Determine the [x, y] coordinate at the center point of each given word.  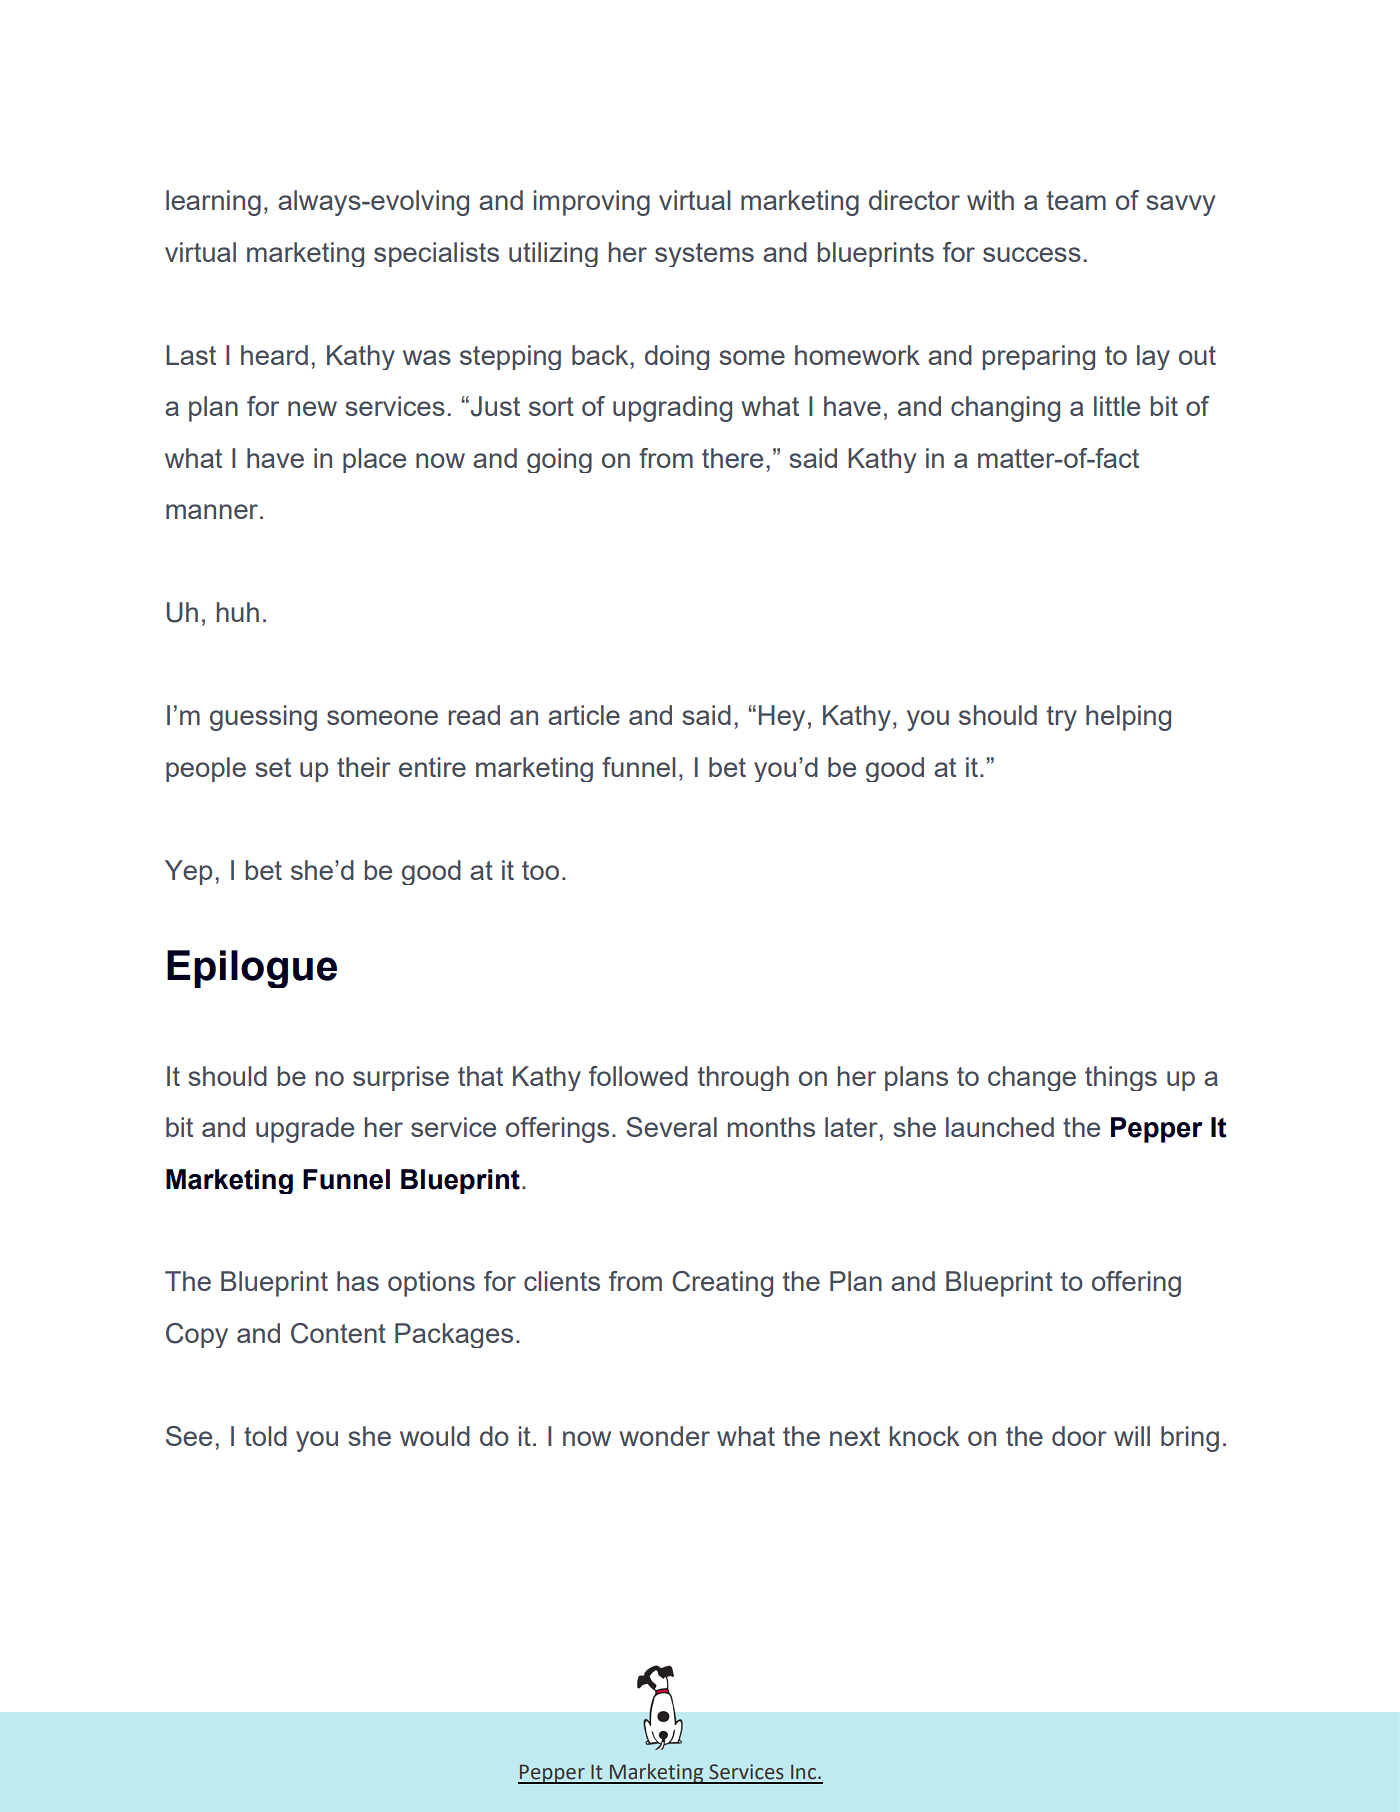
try [1062, 718]
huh [238, 612]
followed [638, 1076]
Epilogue [252, 969]
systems [704, 255]
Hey [782, 718]
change [1032, 1078]
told [265, 1436]
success [1032, 254]
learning [213, 203]
